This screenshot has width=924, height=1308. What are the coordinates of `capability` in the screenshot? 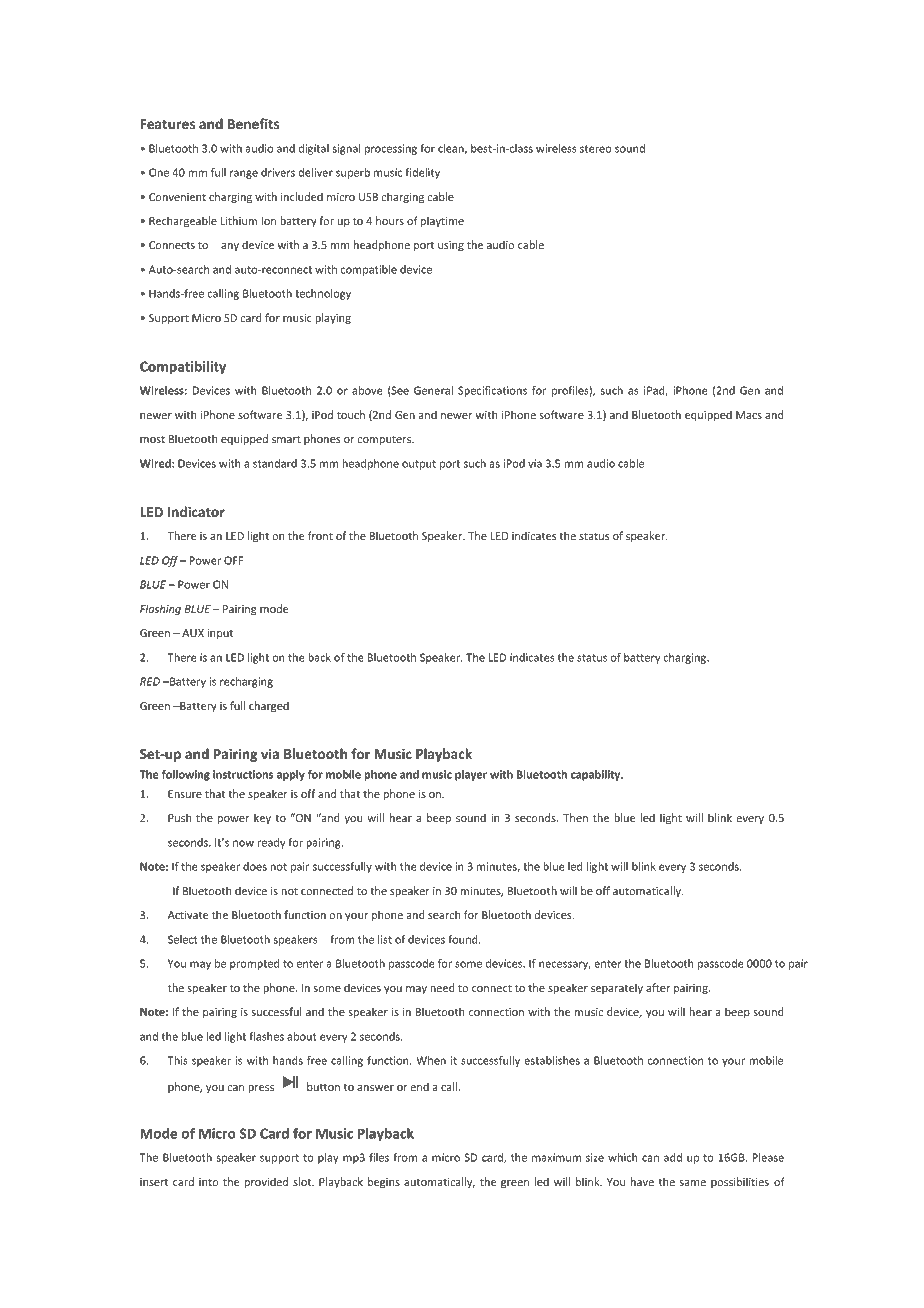 It's located at (597, 775).
